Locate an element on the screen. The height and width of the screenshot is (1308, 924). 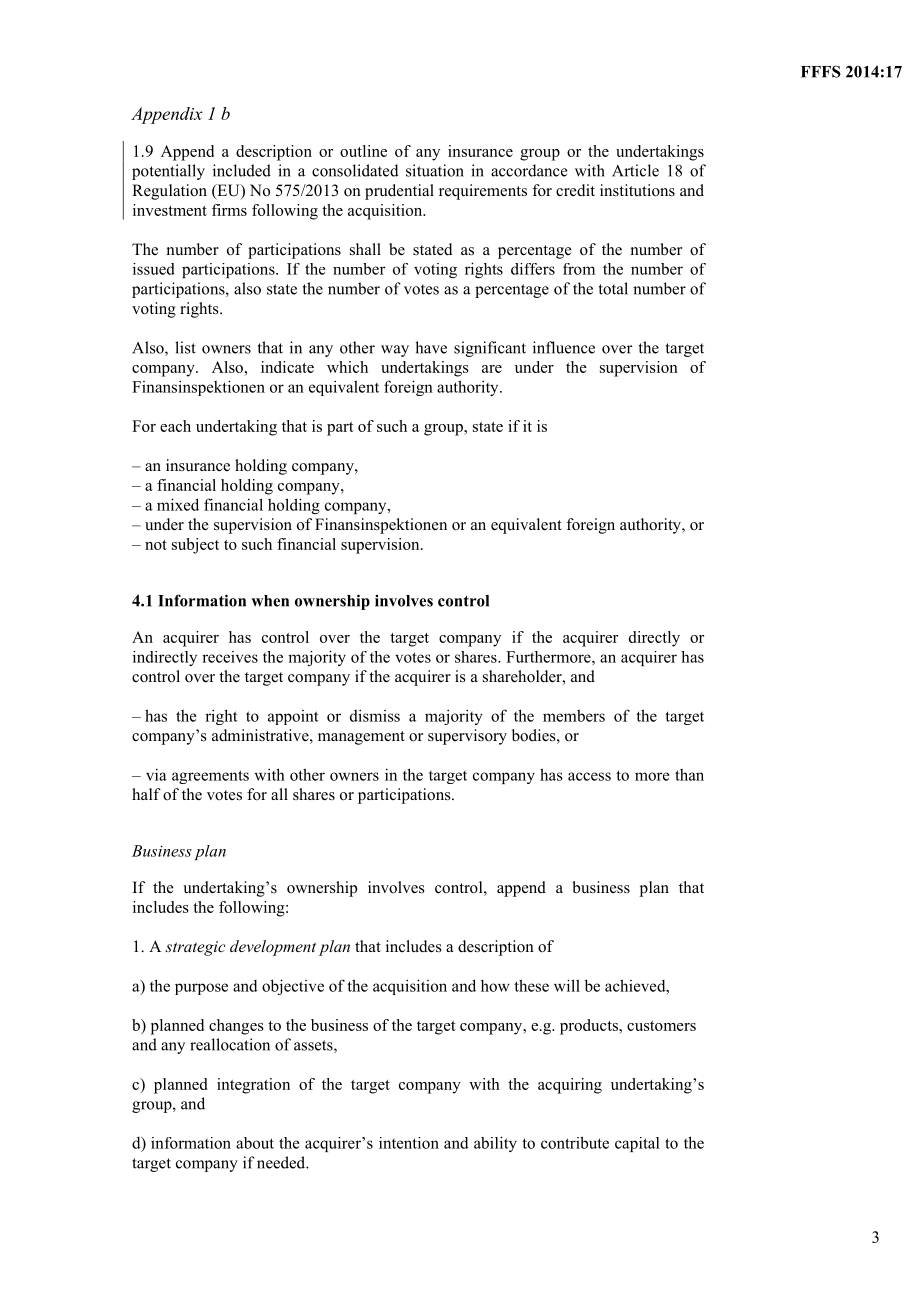
Article is located at coordinates (635, 170).
